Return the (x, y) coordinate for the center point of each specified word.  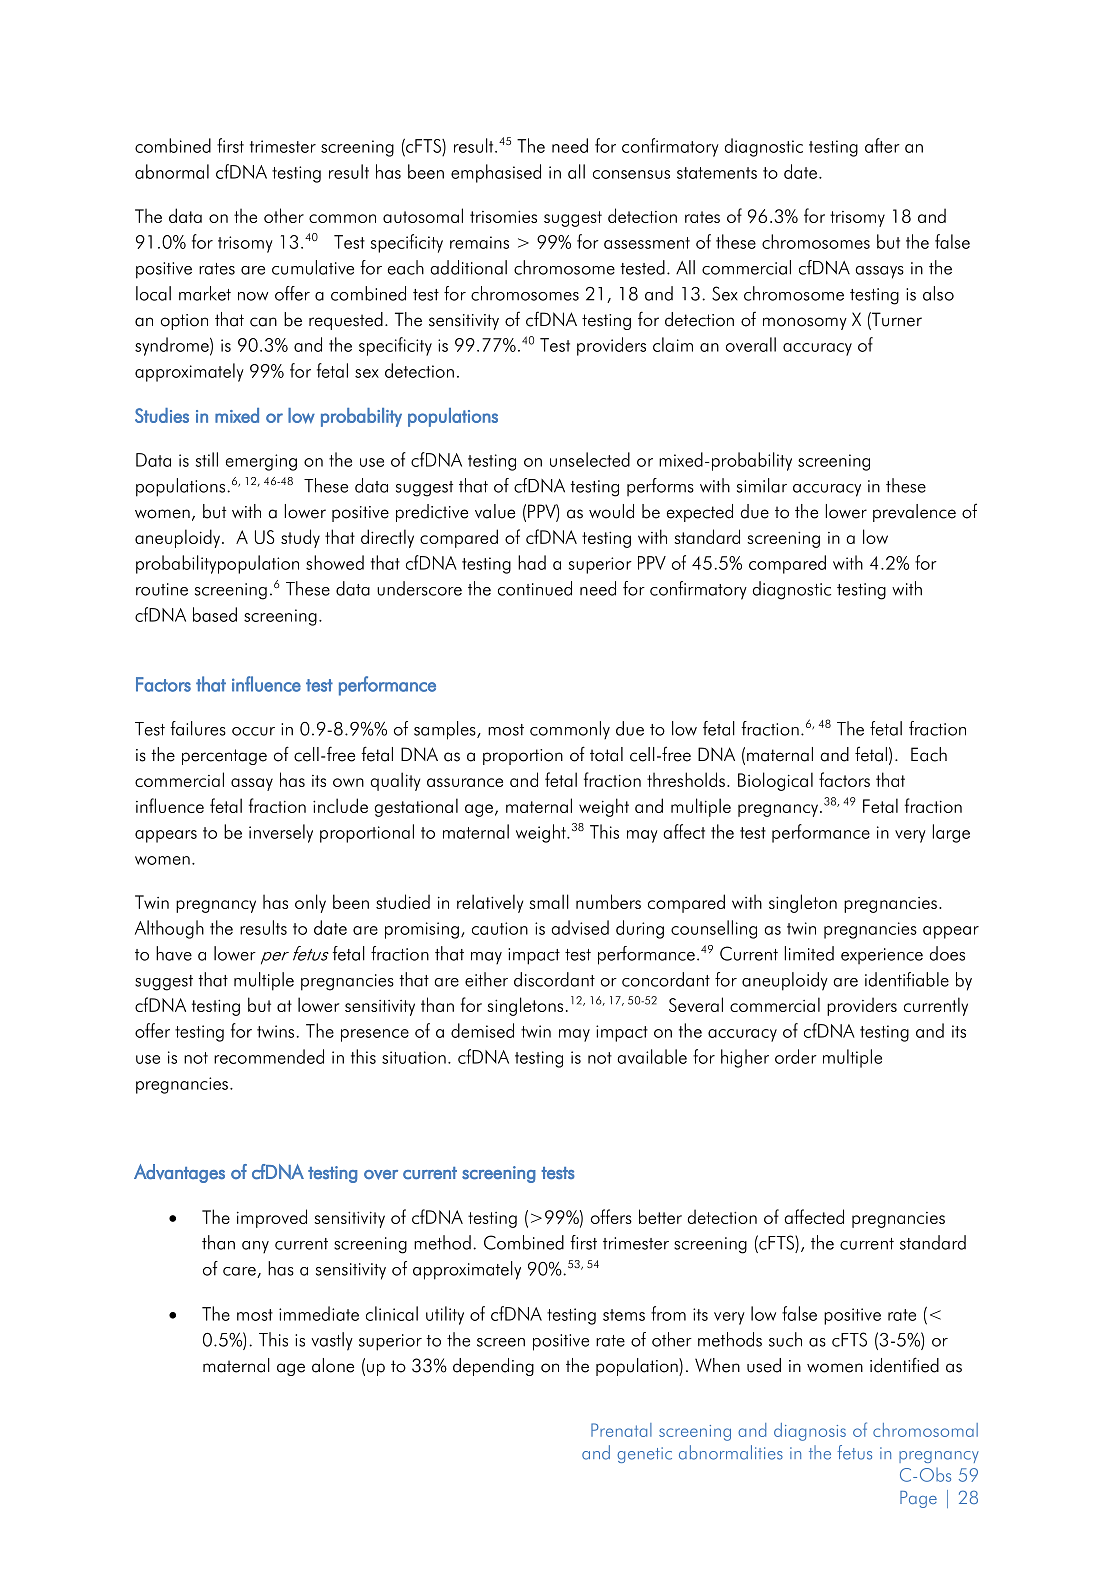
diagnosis (810, 1432)
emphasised (496, 173)
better (660, 1216)
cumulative (313, 267)
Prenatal (621, 1430)
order (796, 1056)
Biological (775, 781)
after (882, 145)
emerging (261, 462)
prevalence (914, 513)
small (549, 901)
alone (333, 1365)
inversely (281, 833)
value (495, 511)
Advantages (179, 1173)
